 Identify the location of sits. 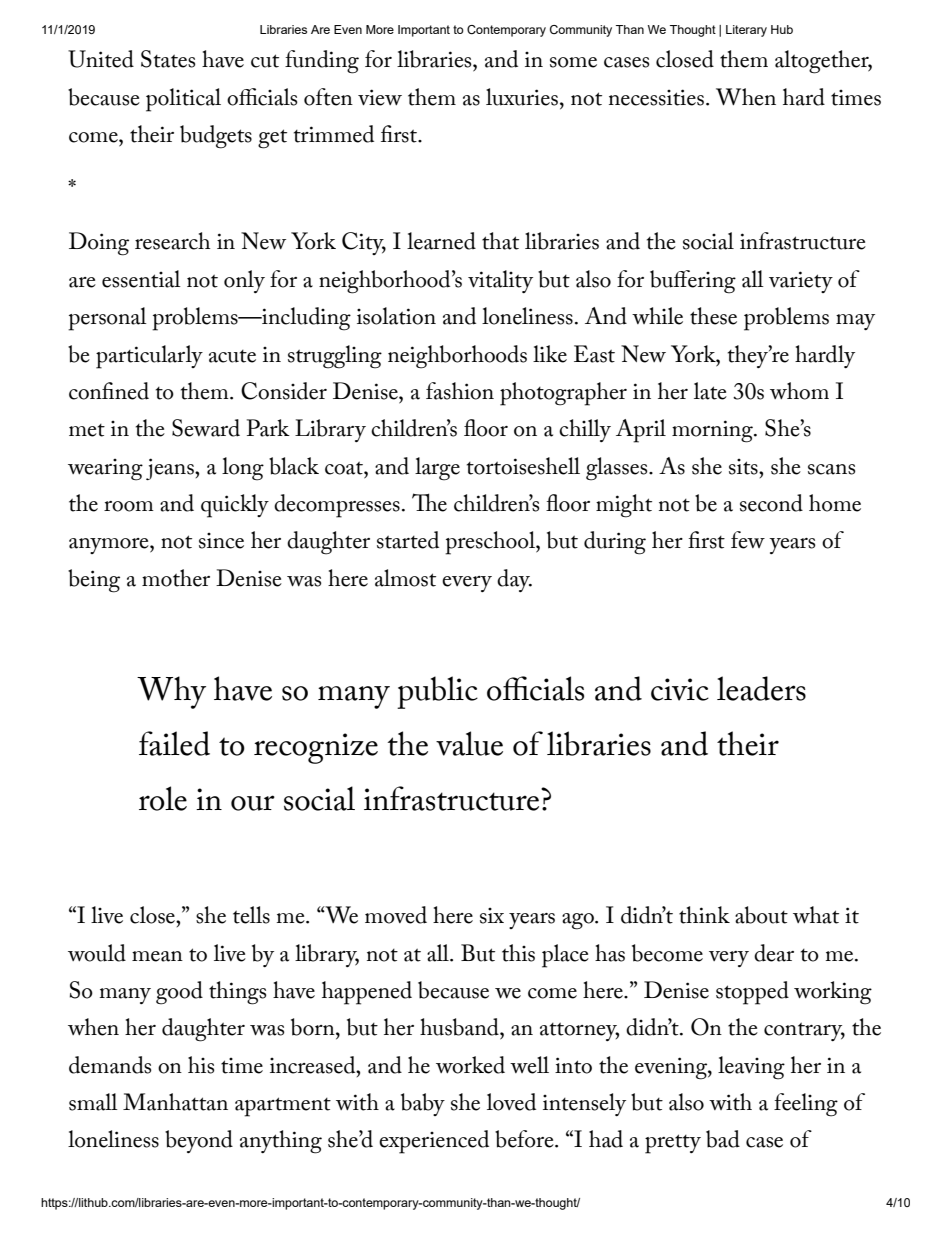
(744, 467).
